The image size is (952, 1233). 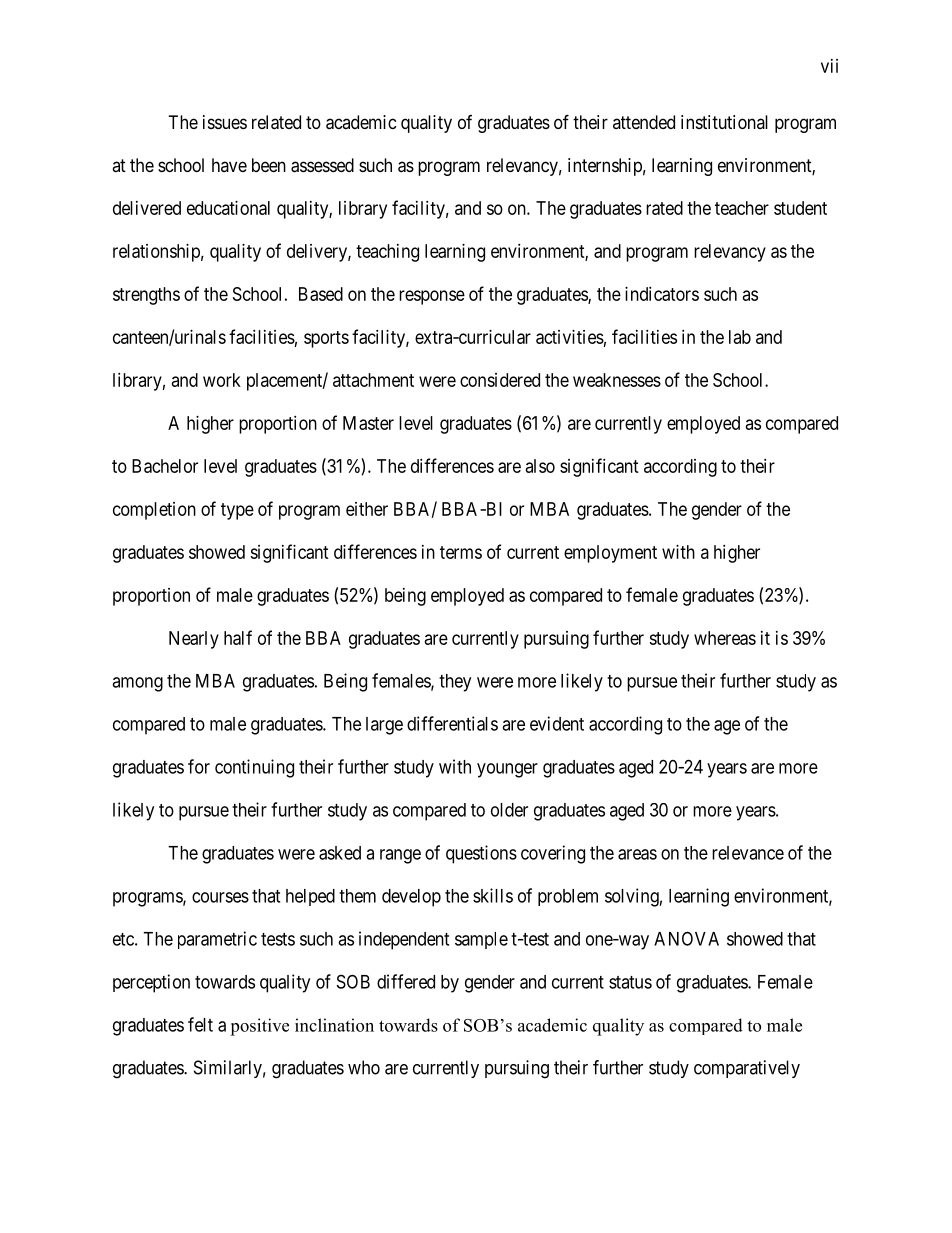 What do you see at coordinates (220, 897) in the screenshot?
I see `courses` at bounding box center [220, 897].
